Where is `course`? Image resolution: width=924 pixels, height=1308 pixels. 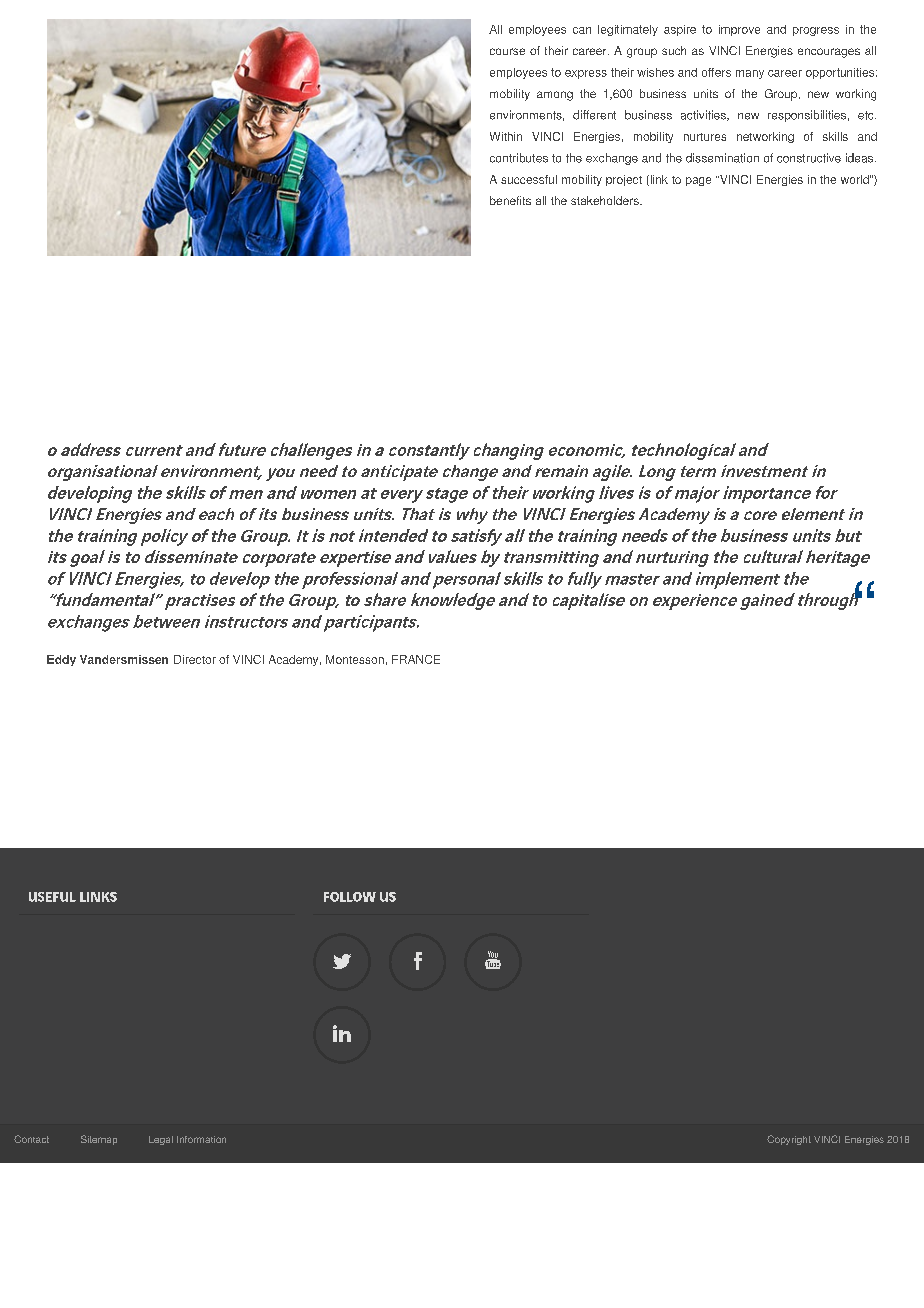
course is located at coordinates (507, 51).
